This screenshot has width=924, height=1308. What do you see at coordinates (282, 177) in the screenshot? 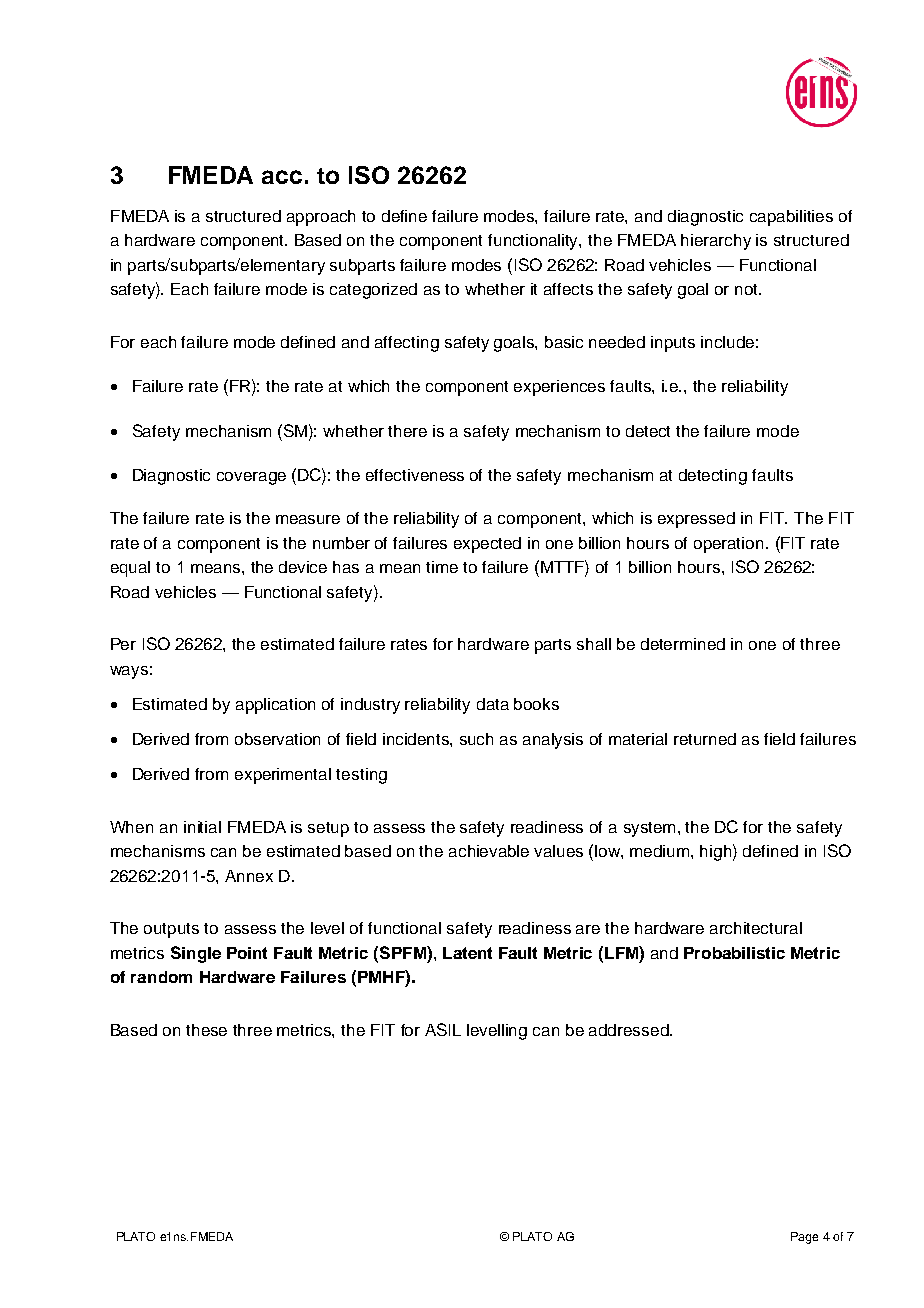
I see `acc` at bounding box center [282, 177].
